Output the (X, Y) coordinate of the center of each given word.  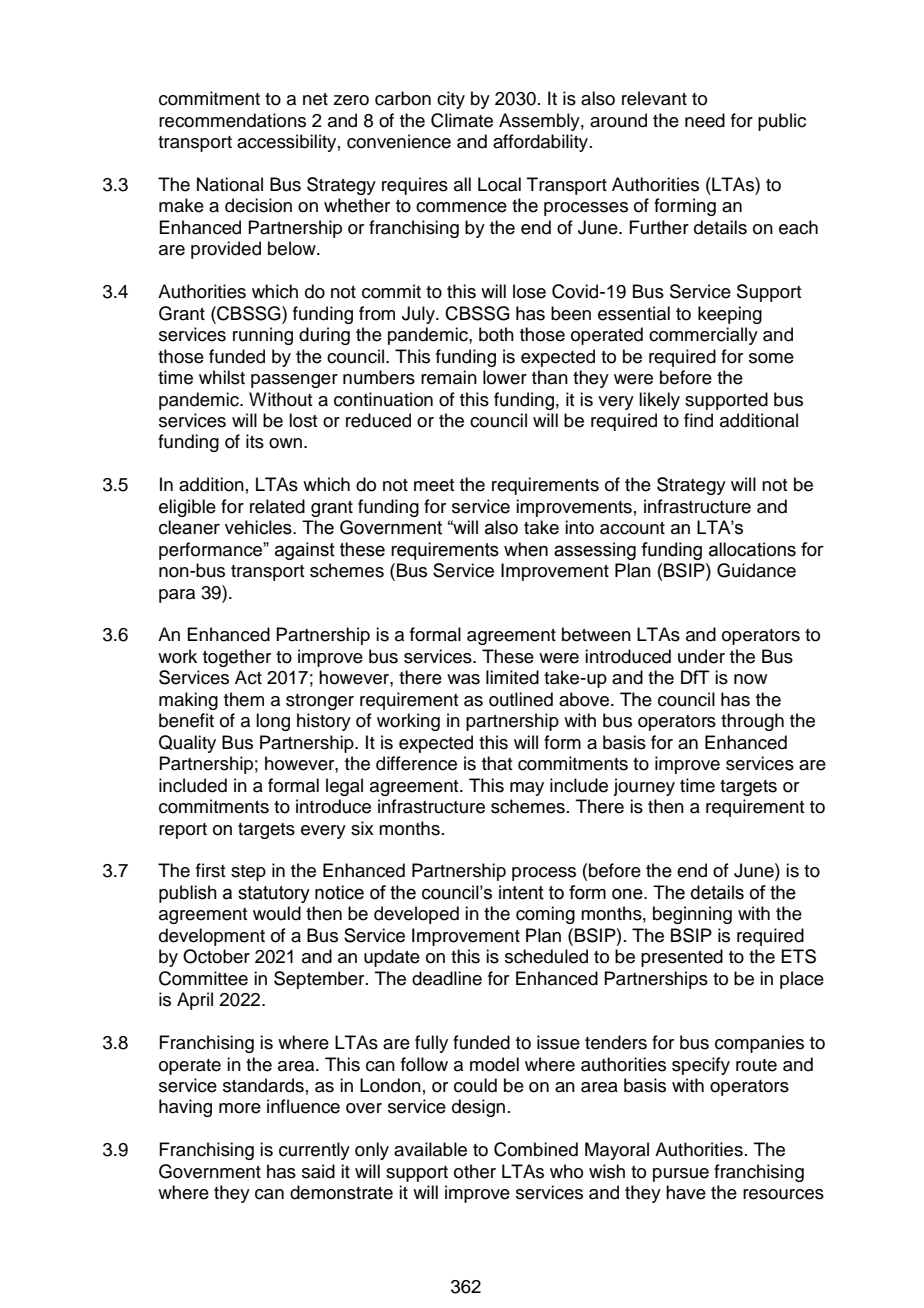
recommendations (232, 120)
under (701, 656)
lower (505, 377)
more (240, 1108)
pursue (681, 1175)
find (698, 420)
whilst (222, 377)
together (237, 658)
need (705, 120)
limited (512, 677)
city (451, 100)
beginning (692, 915)
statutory (274, 894)
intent (521, 892)
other (475, 1171)
